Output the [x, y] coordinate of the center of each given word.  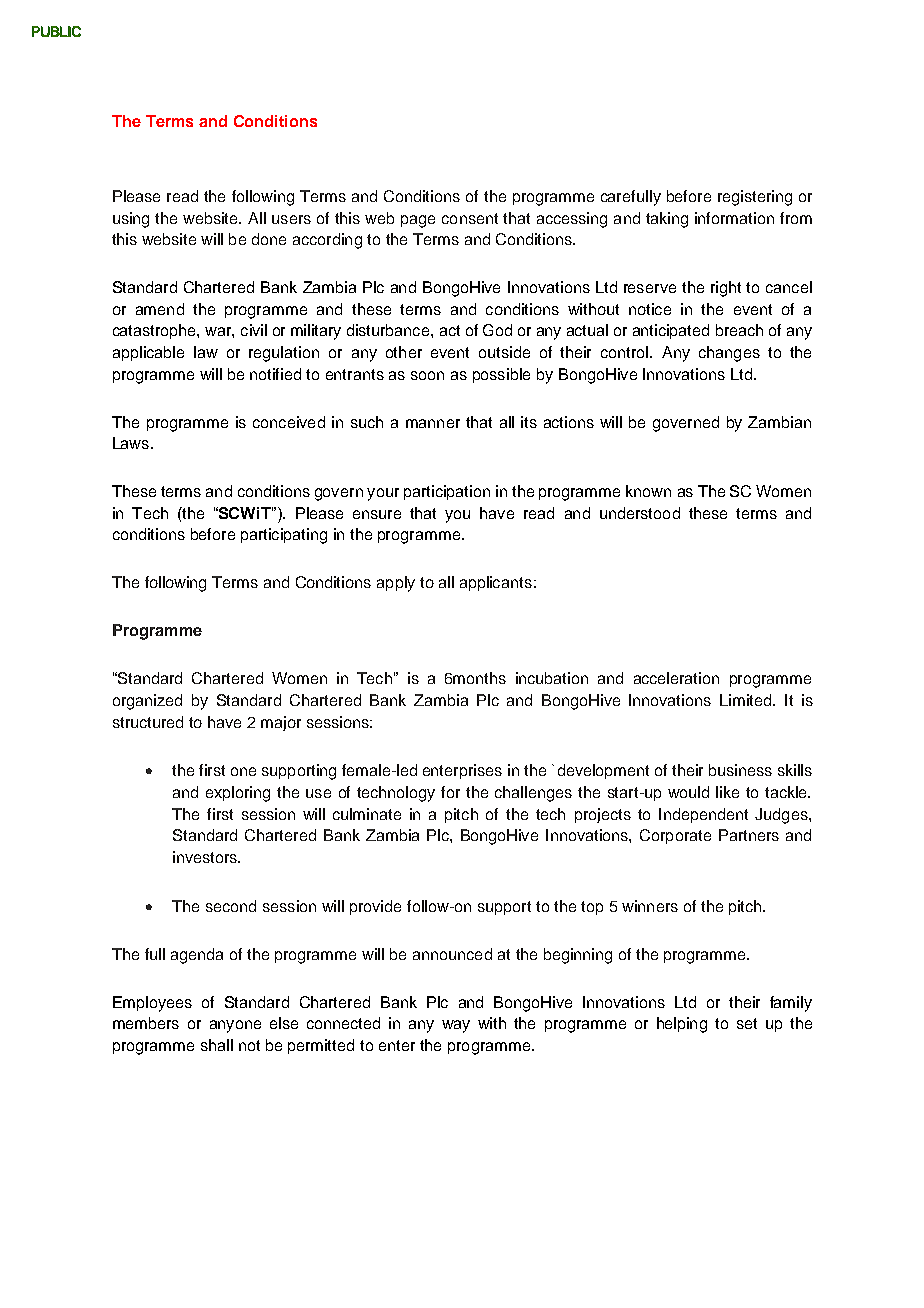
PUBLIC [56, 31]
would [688, 792]
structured [148, 722]
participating [284, 536]
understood [640, 513]
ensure [377, 514]
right [726, 289]
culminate [367, 814]
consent [470, 218]
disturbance [389, 330]
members [146, 1023]
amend [160, 309]
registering [755, 198]
